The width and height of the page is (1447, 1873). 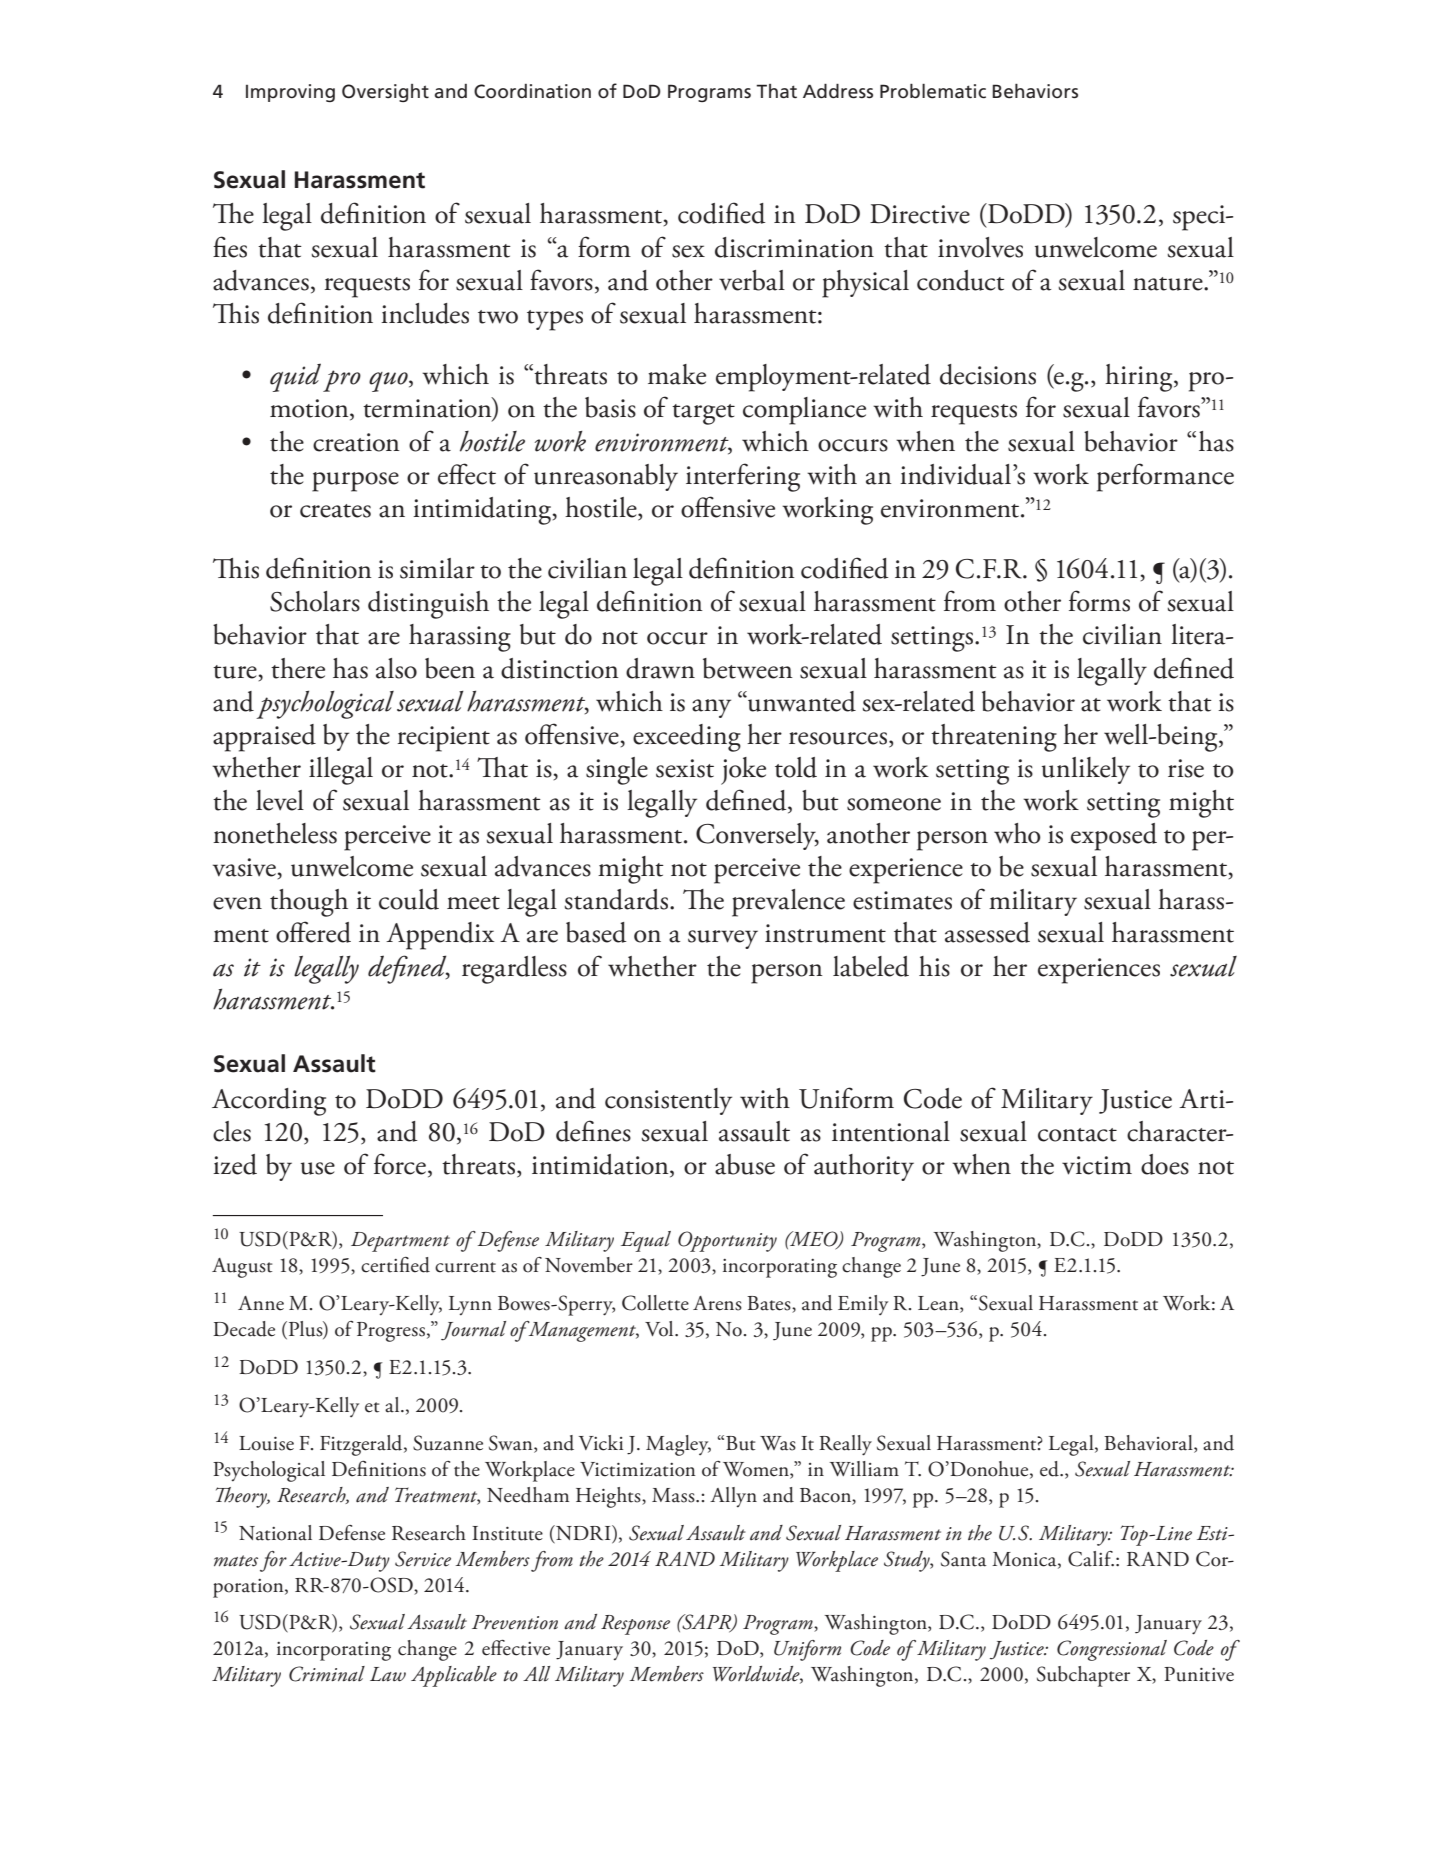 What do you see at coordinates (838, 91) in the page?
I see `Address` at bounding box center [838, 91].
